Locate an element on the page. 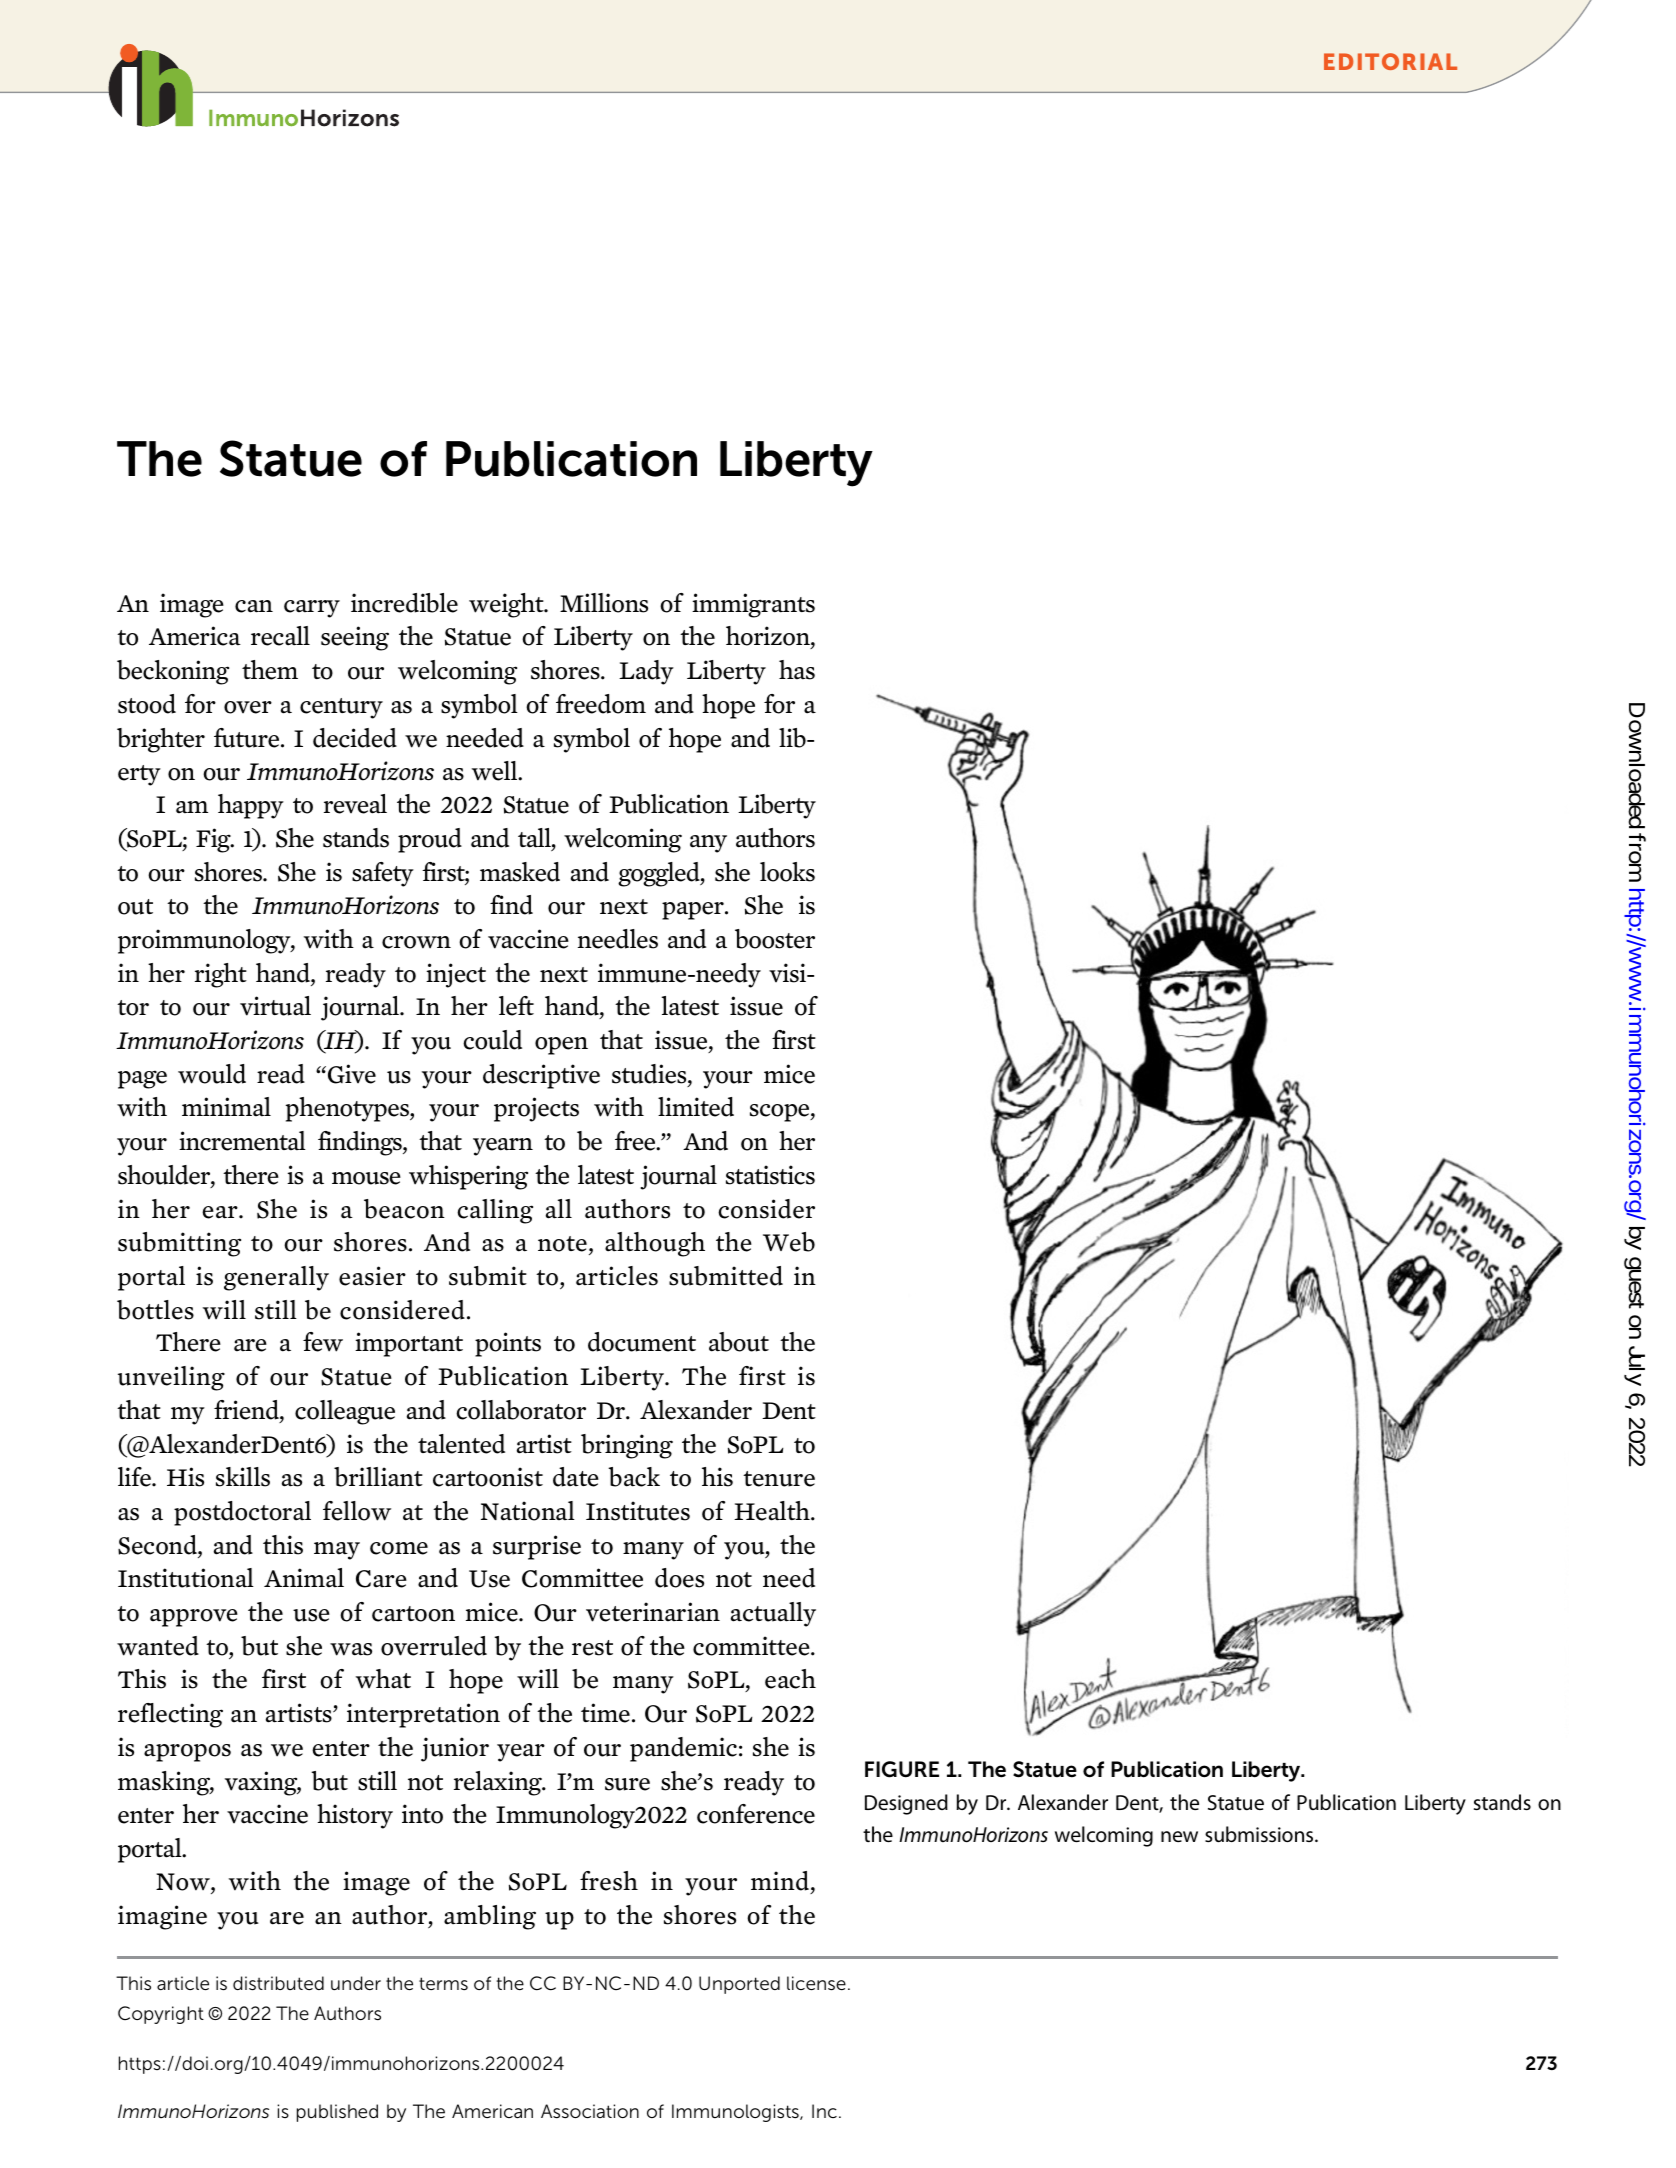 Image resolution: width=1676 pixels, height=2168 pixels. tenure is located at coordinates (779, 1479).
